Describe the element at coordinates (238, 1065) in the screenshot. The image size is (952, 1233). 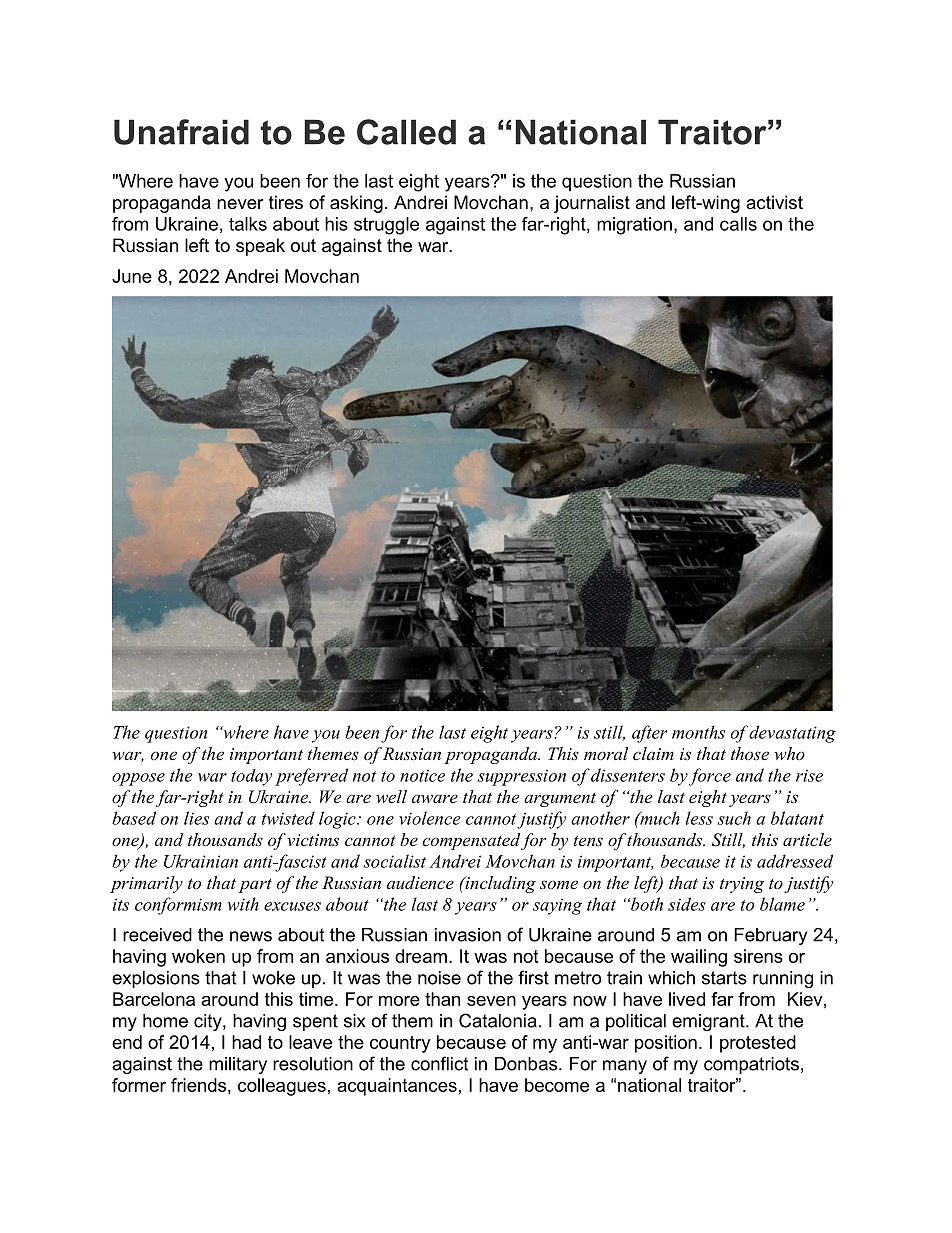
I see `military` at that location.
